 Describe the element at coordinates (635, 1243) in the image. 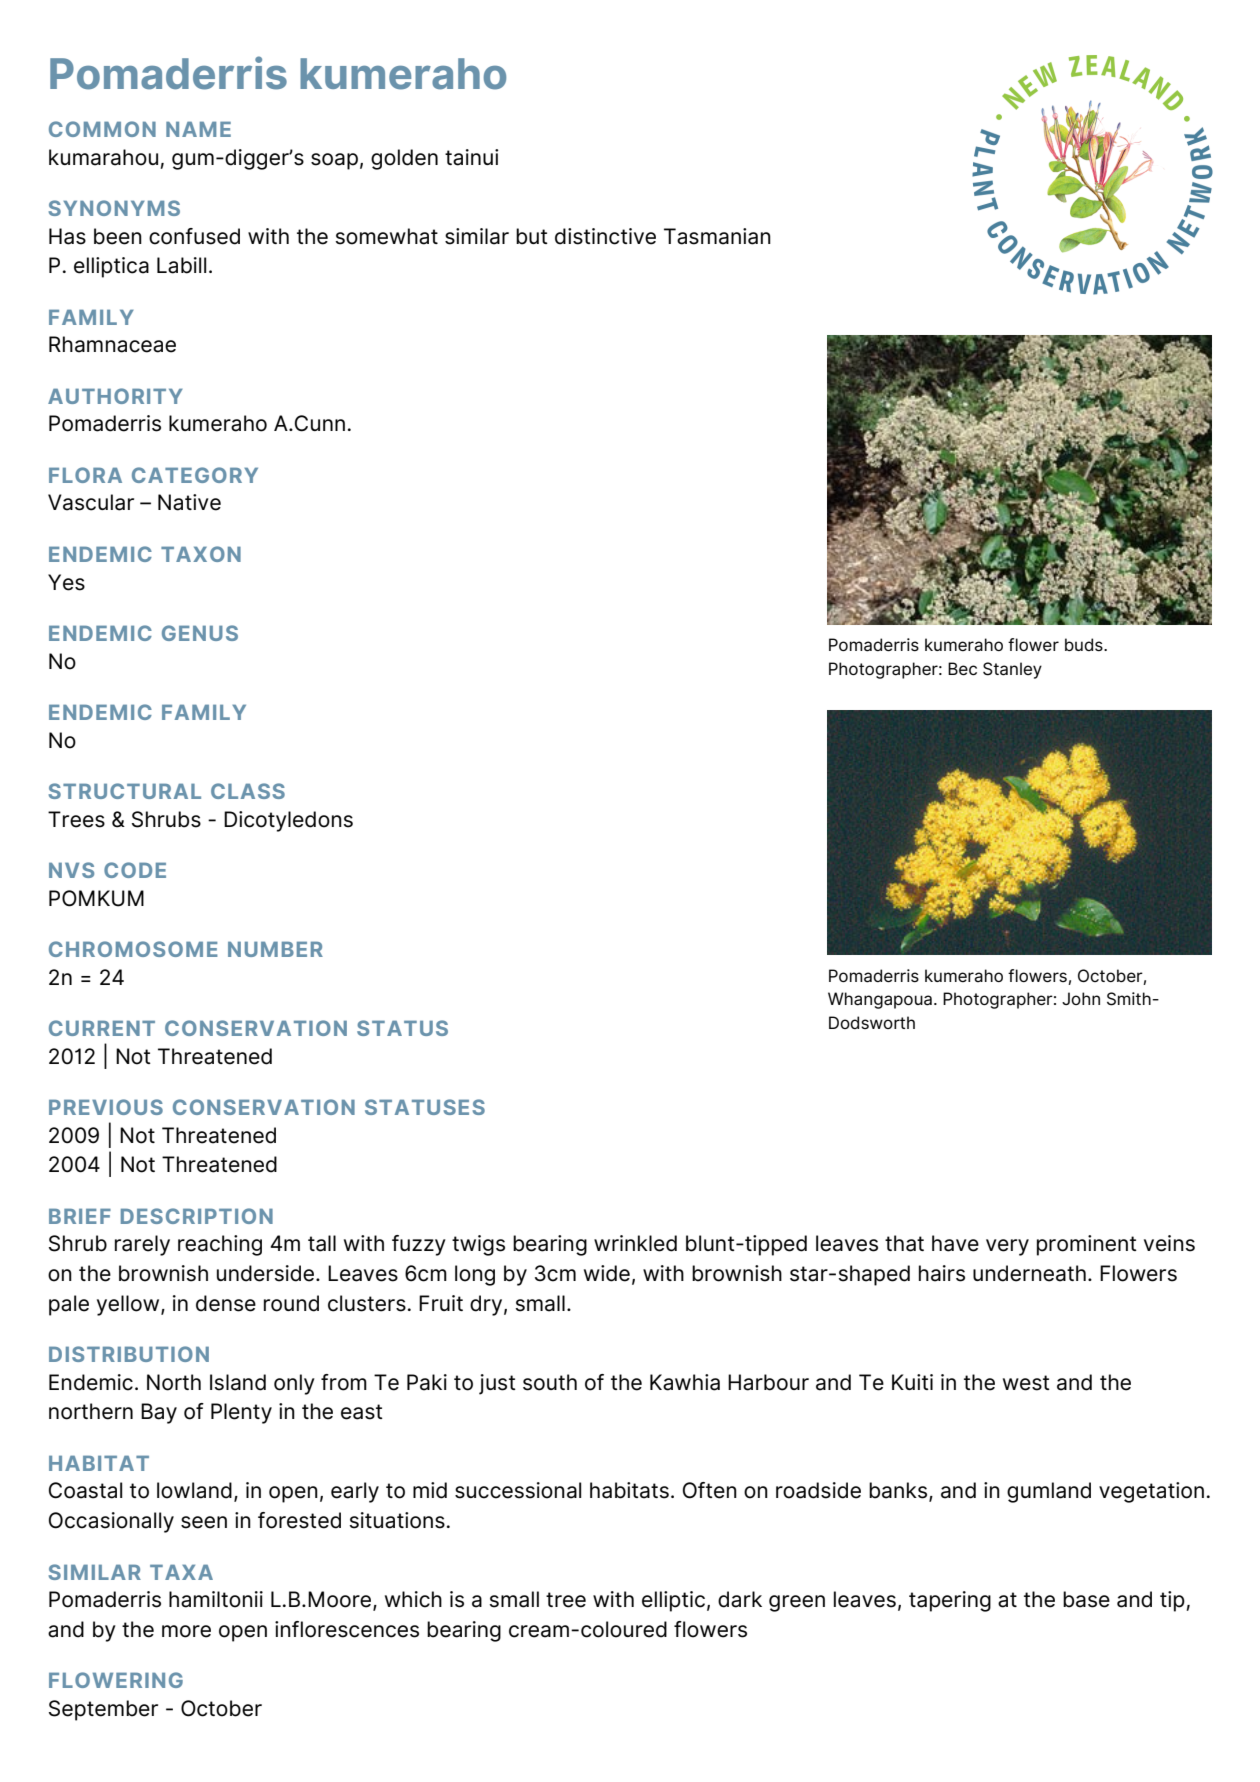

I see `wrinkled` at that location.
